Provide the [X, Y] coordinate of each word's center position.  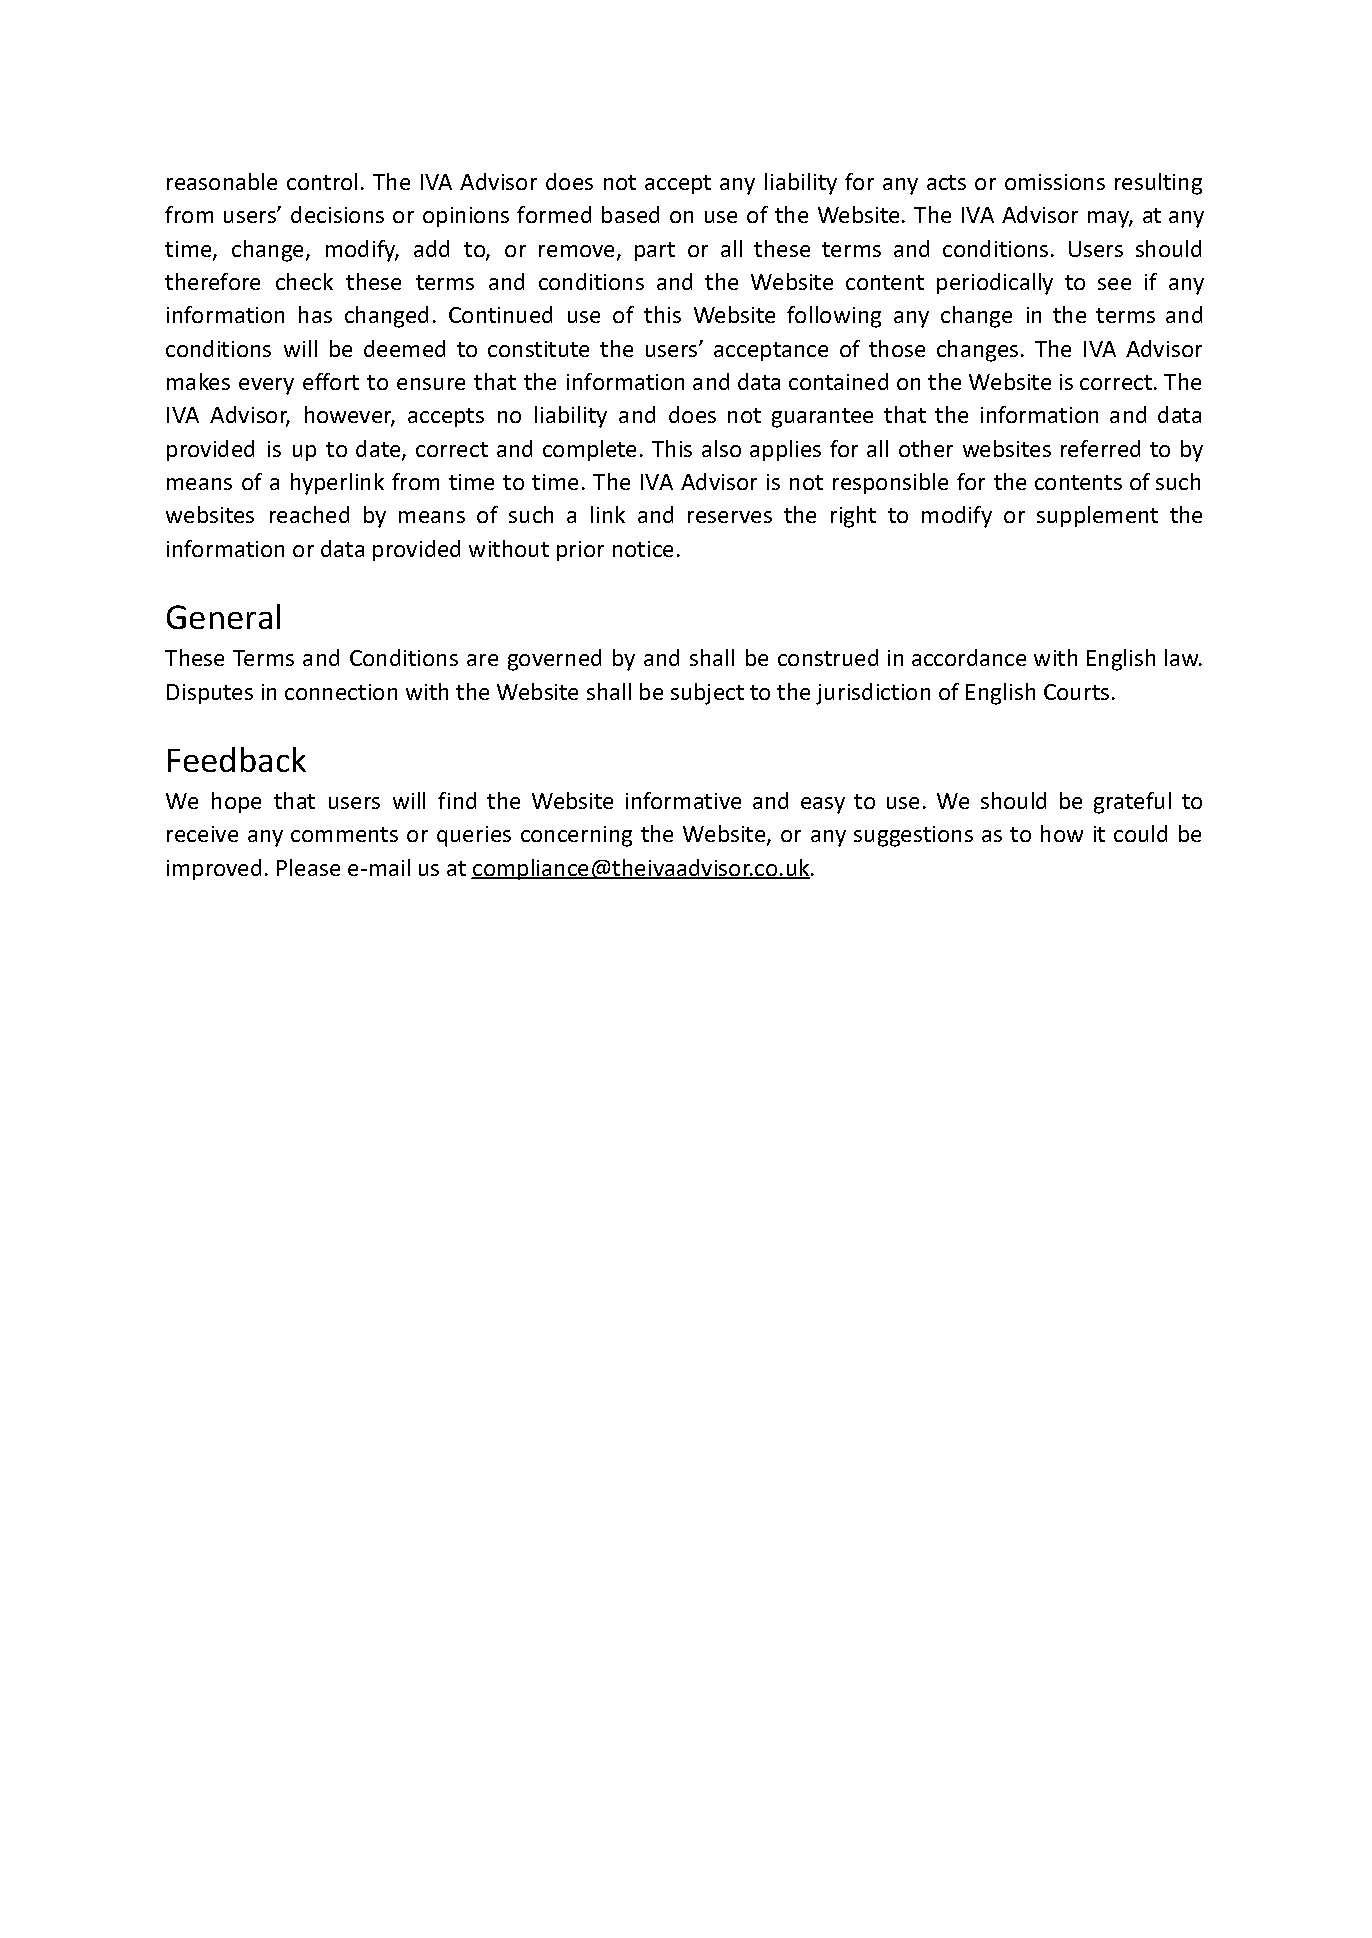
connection [341, 692]
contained [838, 381]
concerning [576, 836]
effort [331, 381]
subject [707, 694]
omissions [1055, 182]
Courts [1076, 692]
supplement [1097, 516]
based [630, 214]
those [897, 348]
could [1140, 833]
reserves [730, 517]
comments [344, 834]
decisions [337, 214]
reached [309, 514]
